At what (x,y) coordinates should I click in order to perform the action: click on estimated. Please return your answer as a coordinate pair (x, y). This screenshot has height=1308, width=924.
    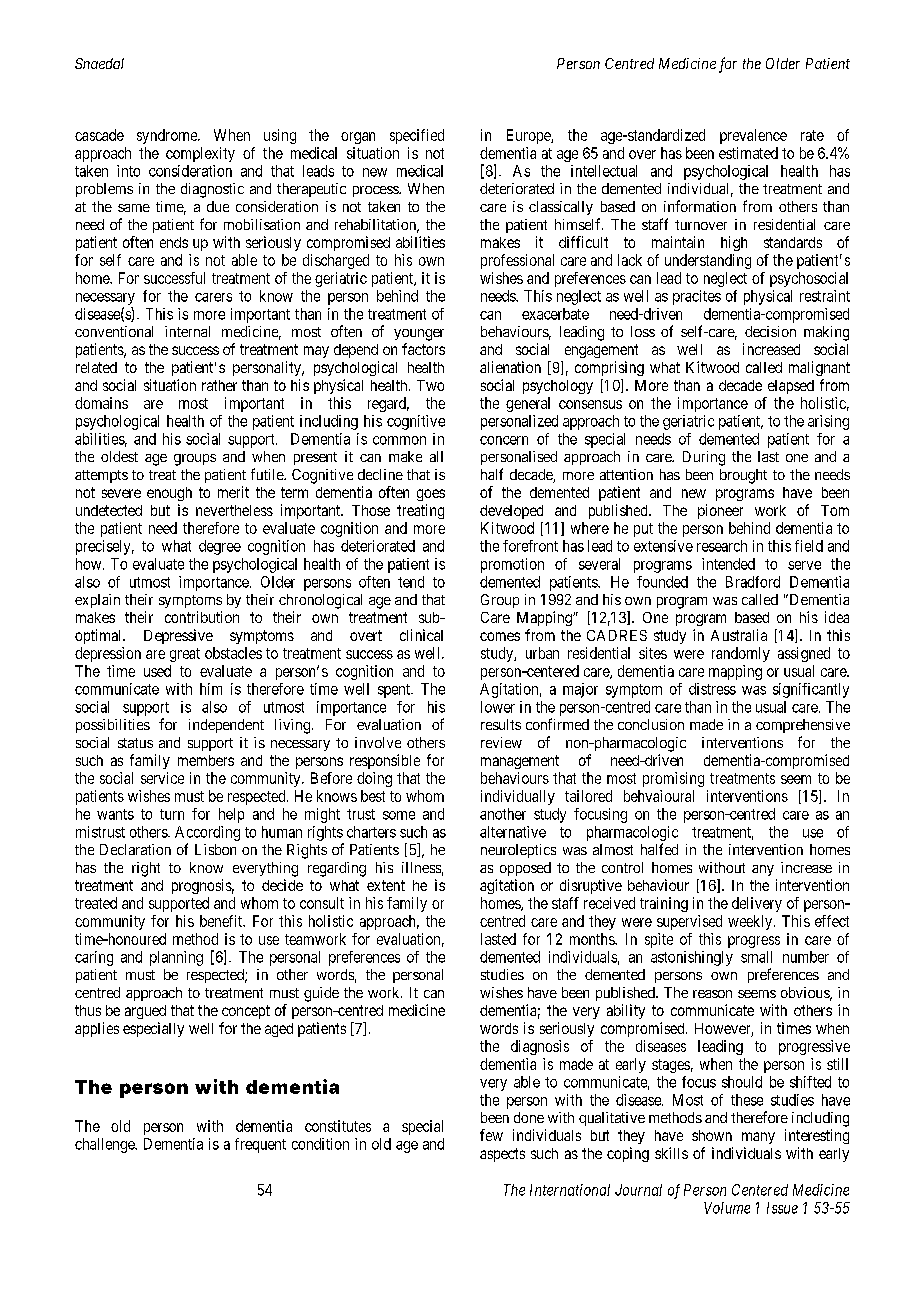
    Looking at the image, I should click on (748, 153).
